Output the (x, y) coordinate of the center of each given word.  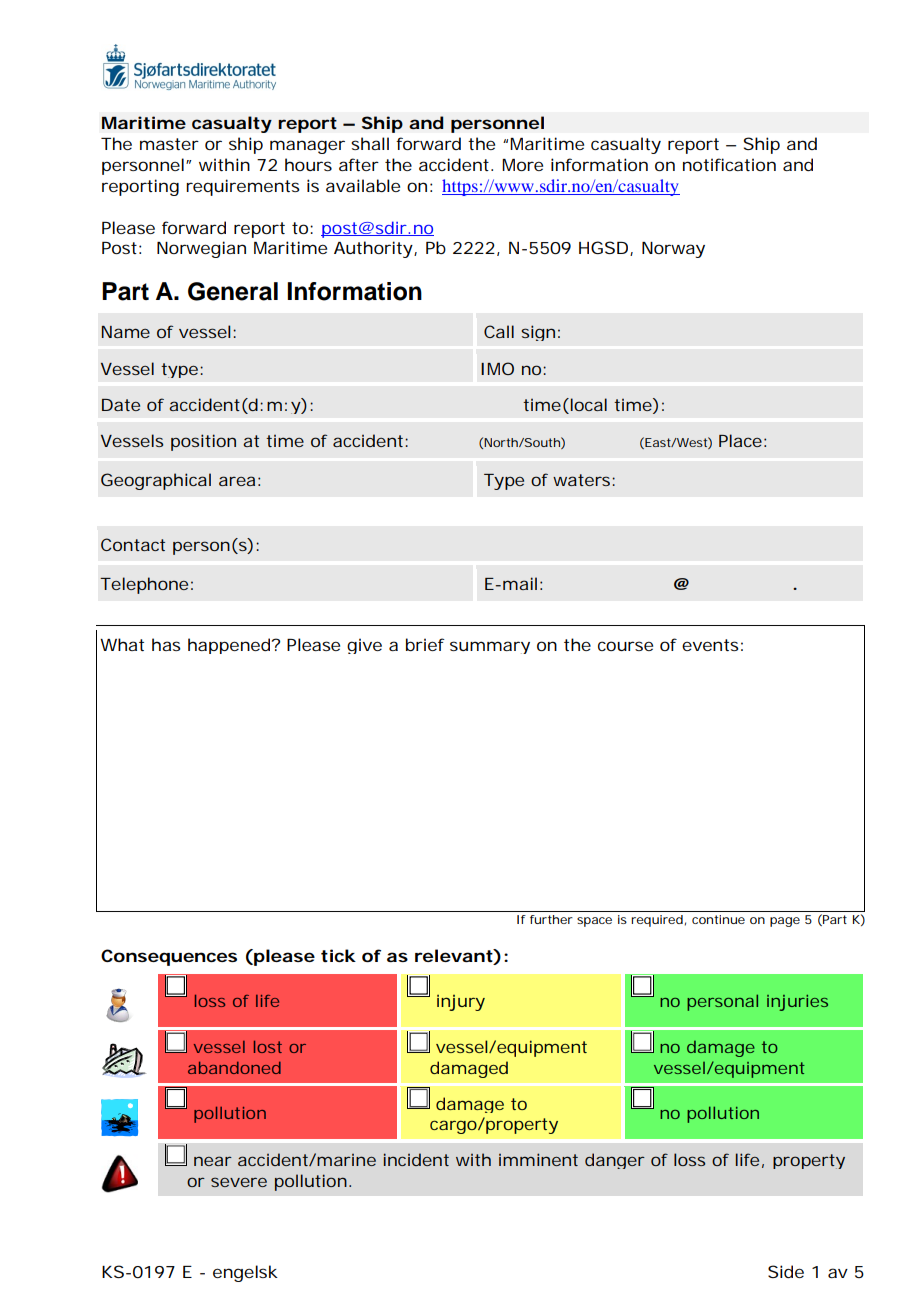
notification (729, 164)
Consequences (169, 957)
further (551, 919)
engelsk (245, 1273)
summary (490, 647)
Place (742, 440)
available (363, 185)
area (239, 481)
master (169, 144)
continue (718, 919)
